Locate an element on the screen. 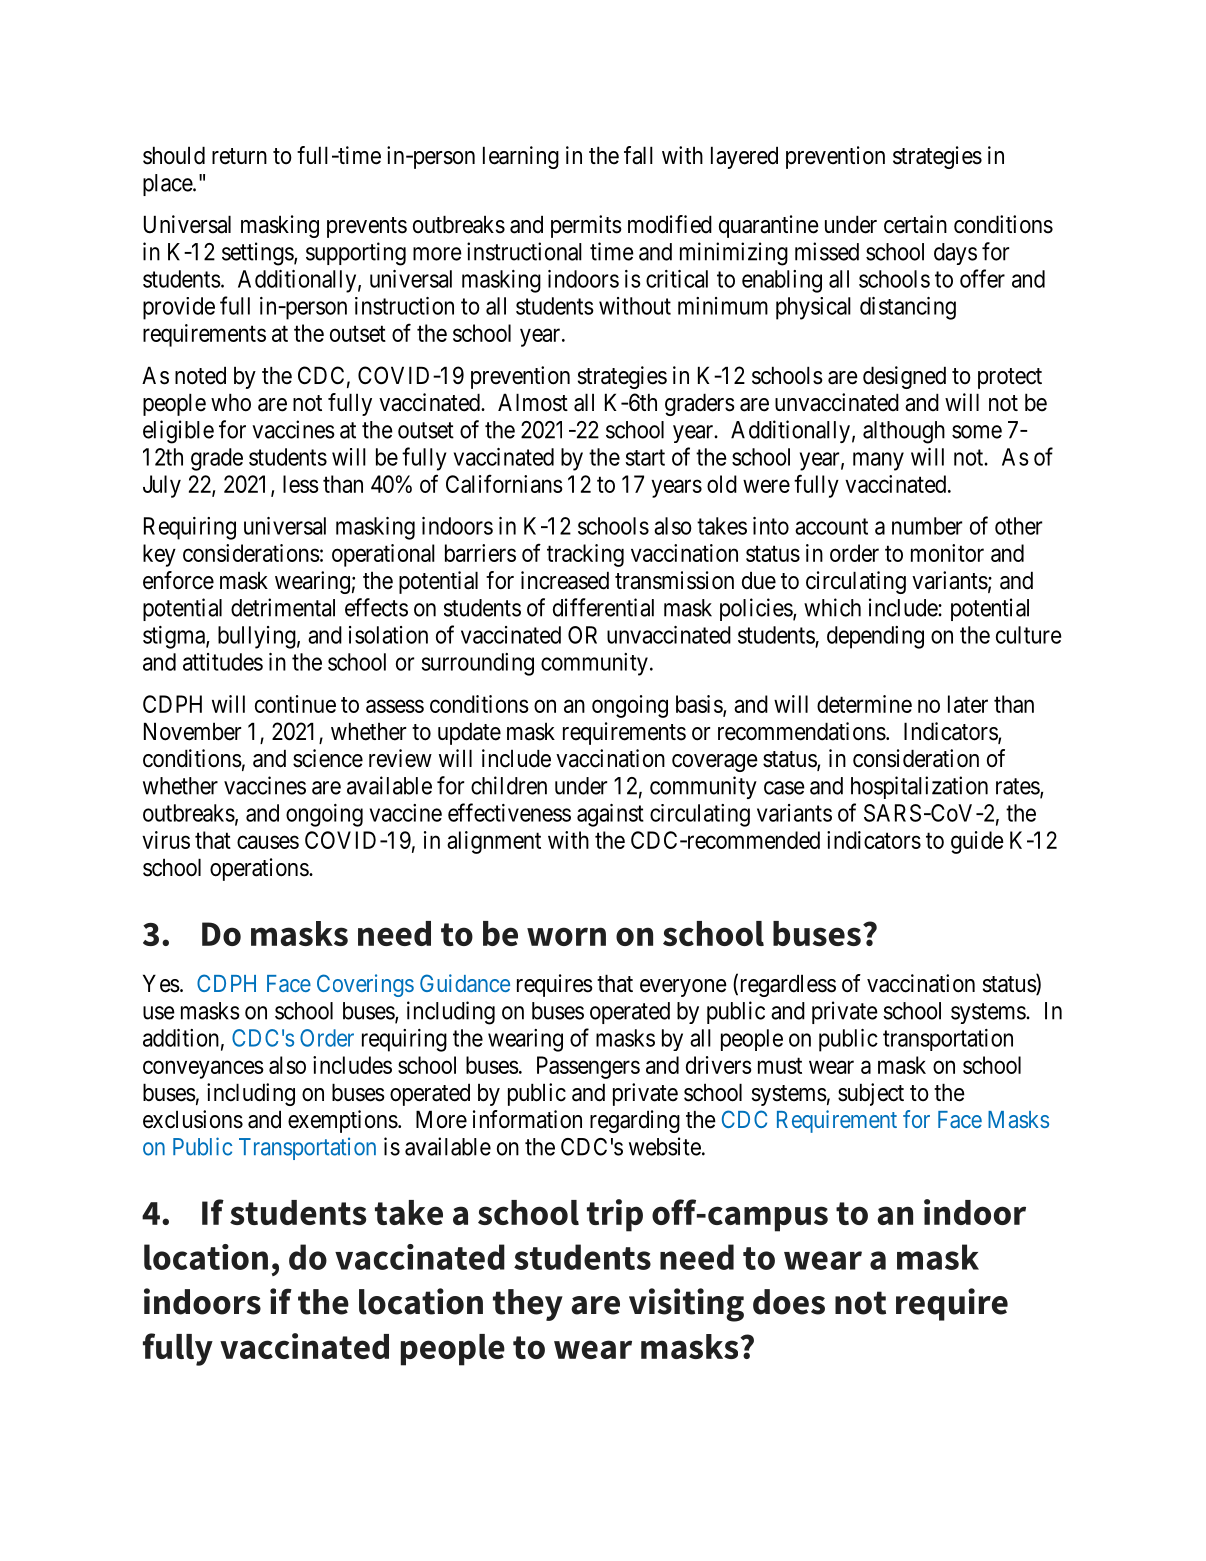  permits is located at coordinates (586, 226).
